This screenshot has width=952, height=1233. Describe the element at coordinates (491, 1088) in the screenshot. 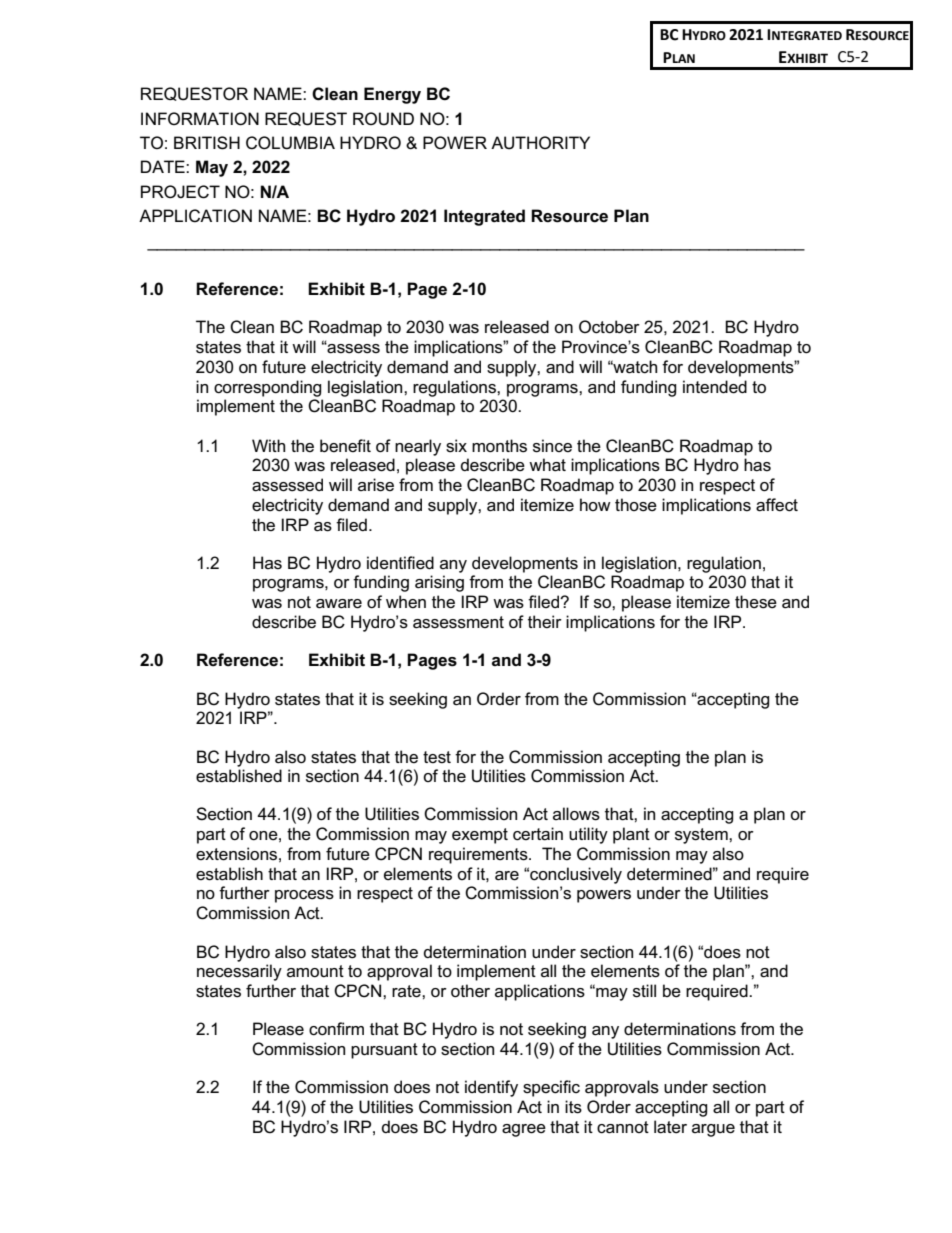

I see `identify` at that location.
